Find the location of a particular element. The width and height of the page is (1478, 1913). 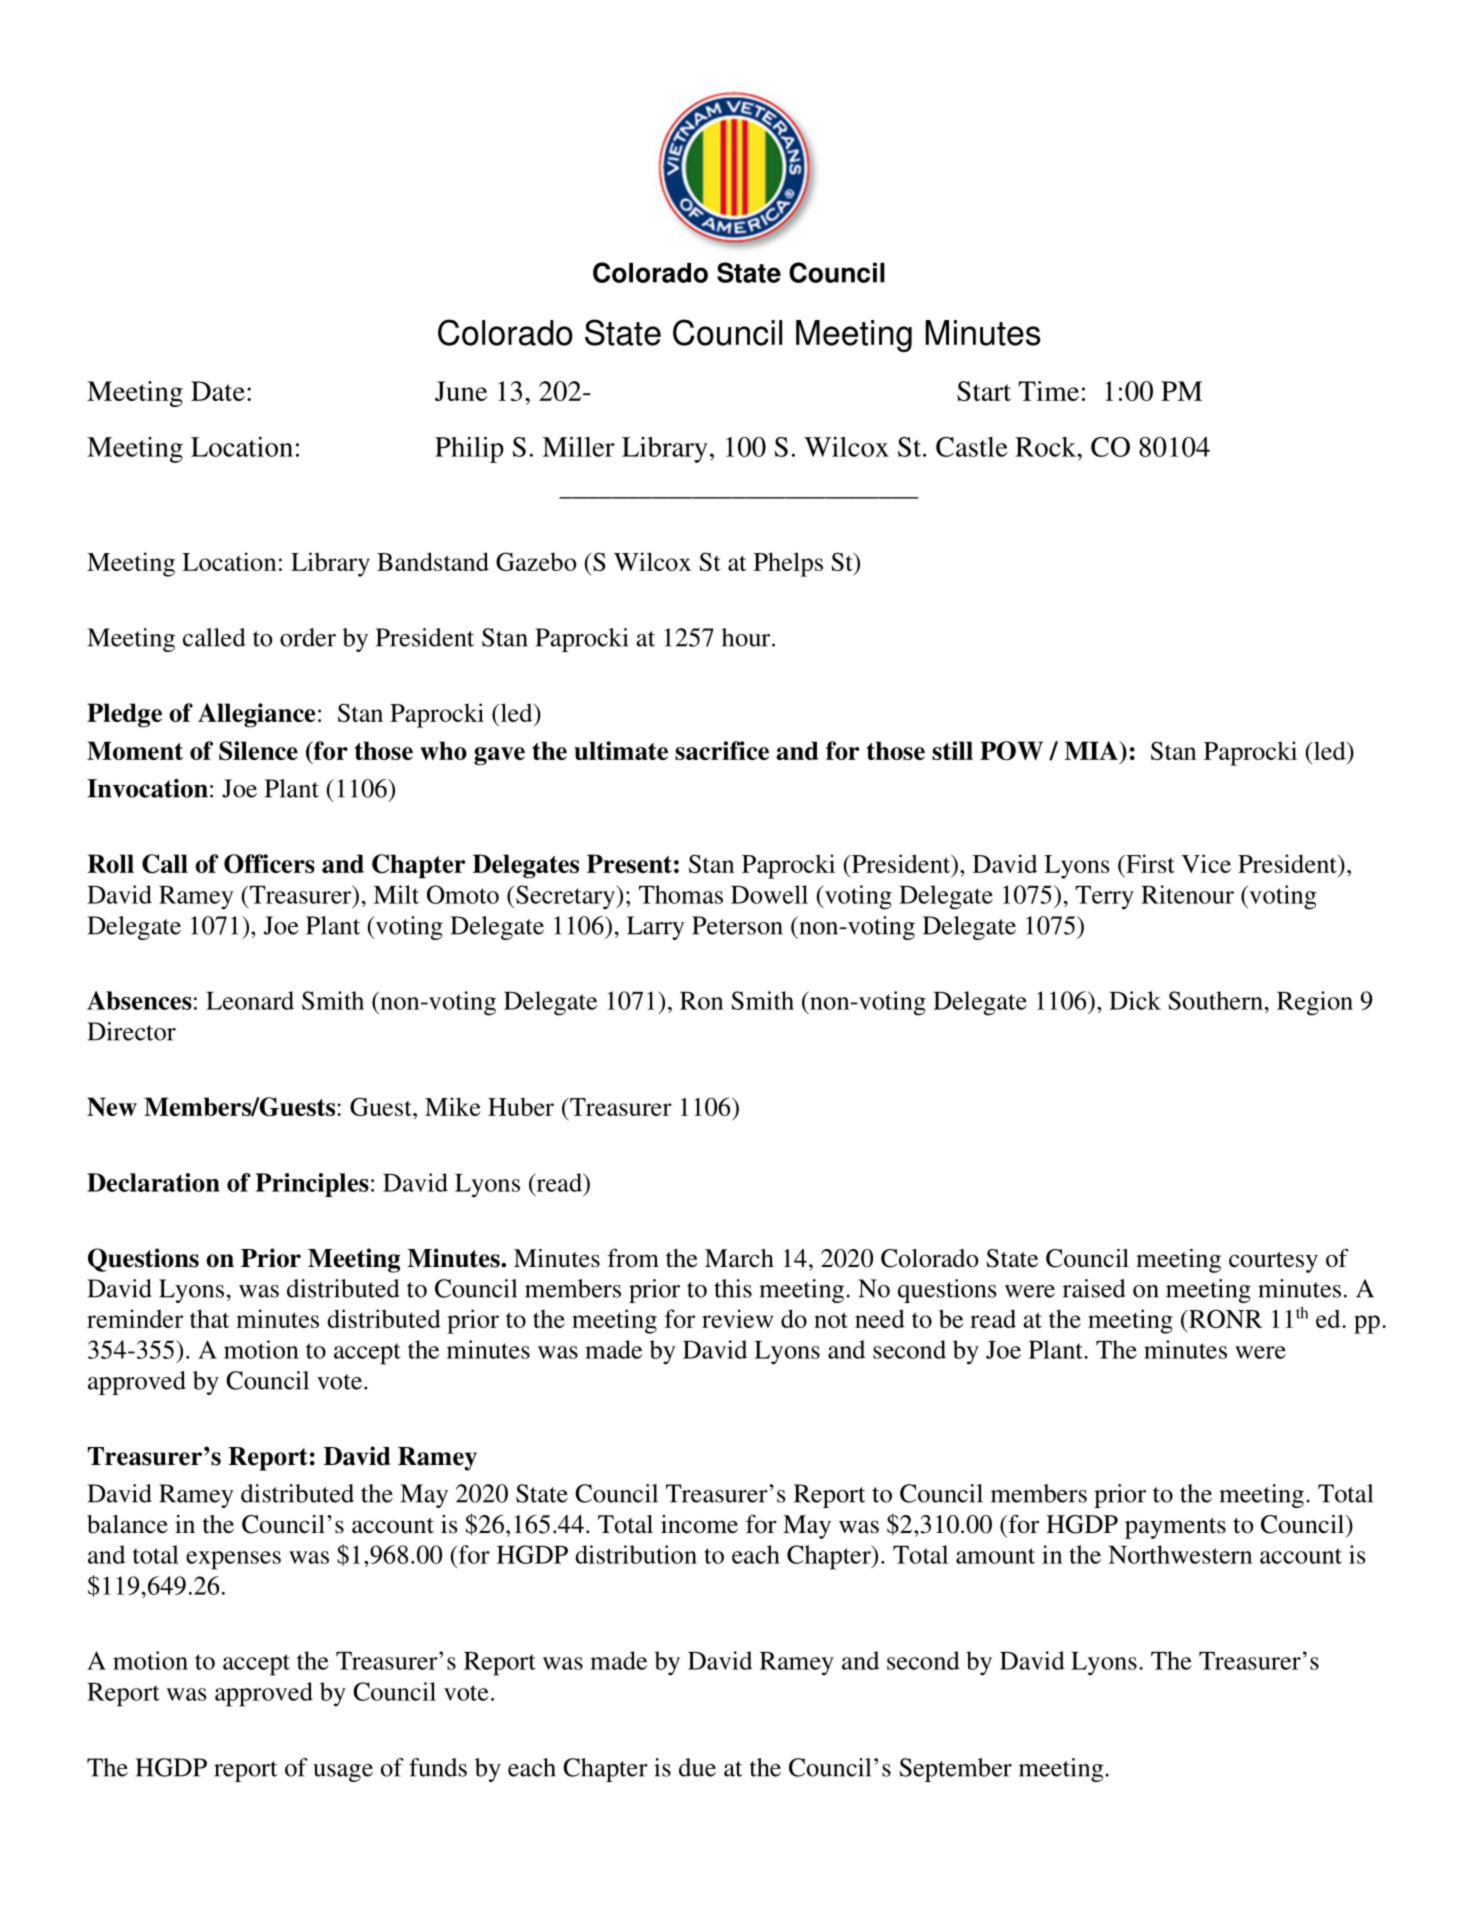

Southern is located at coordinates (1215, 1000).
